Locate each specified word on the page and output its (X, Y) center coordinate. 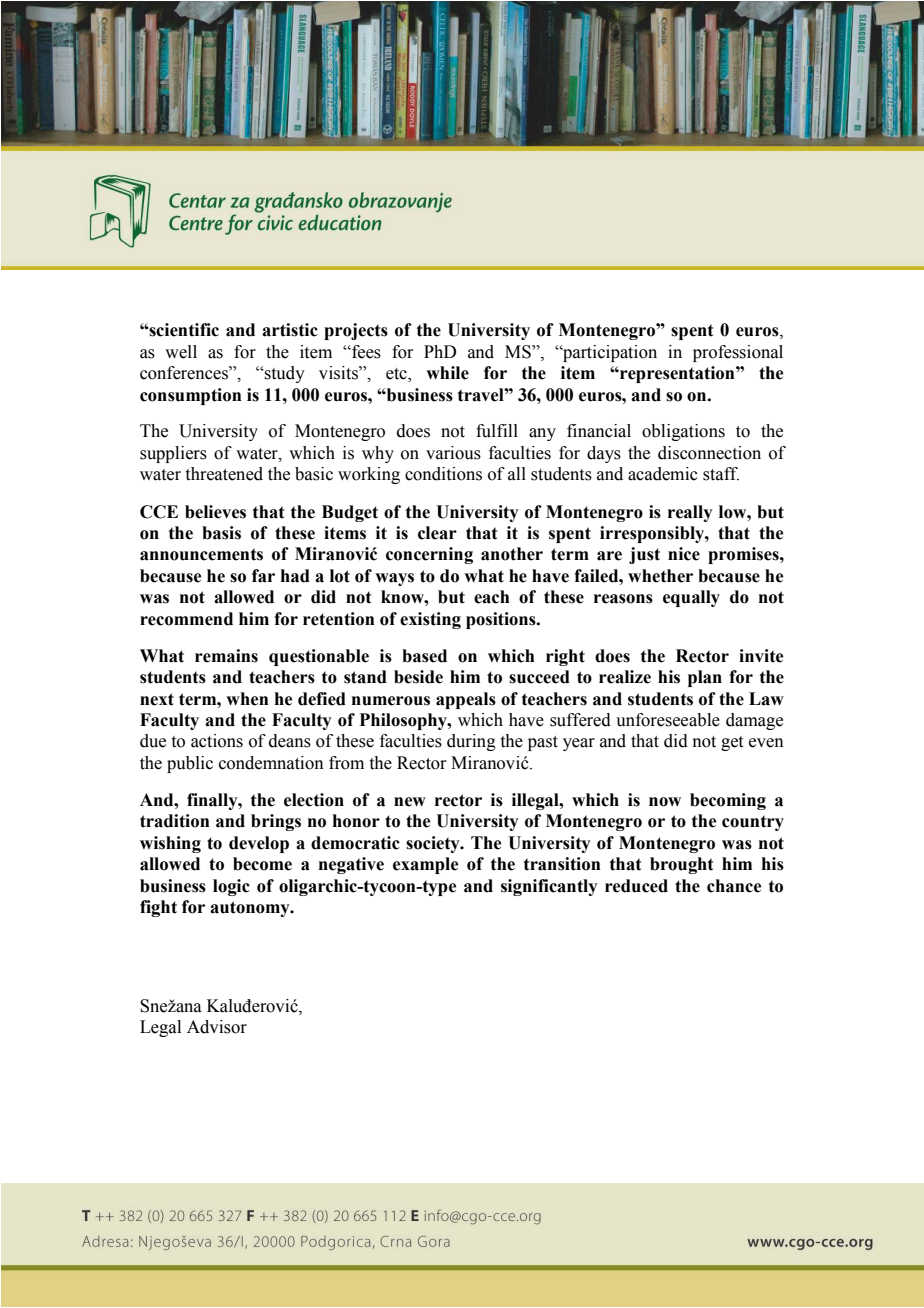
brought (681, 865)
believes (215, 512)
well (181, 352)
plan (705, 678)
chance (734, 886)
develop (259, 844)
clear (437, 533)
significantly (549, 887)
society (434, 844)
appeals (466, 700)
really (690, 513)
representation (677, 374)
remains (226, 656)
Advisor (217, 1027)
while (447, 373)
